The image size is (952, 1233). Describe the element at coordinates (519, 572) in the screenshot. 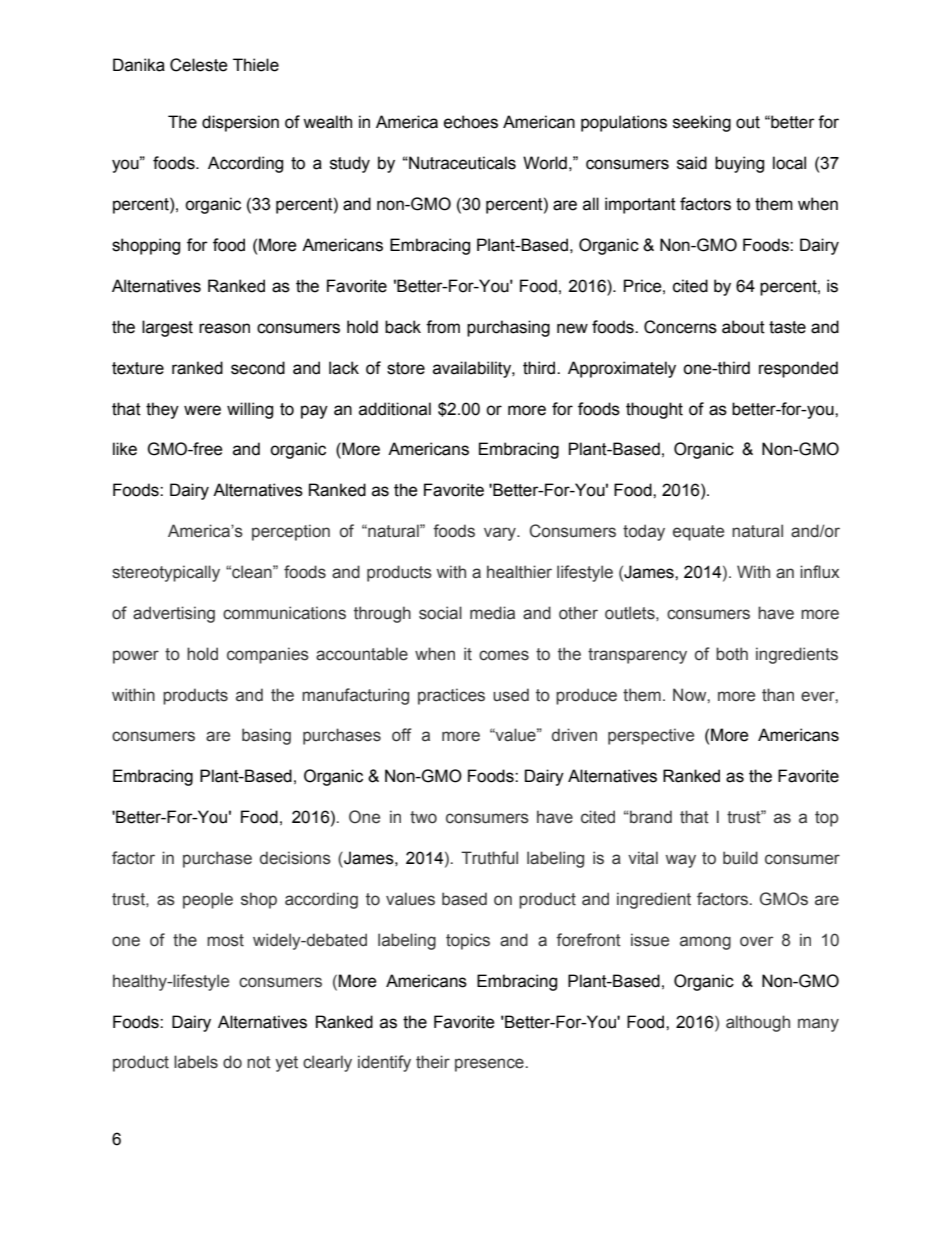

I see `healthier` at that location.
